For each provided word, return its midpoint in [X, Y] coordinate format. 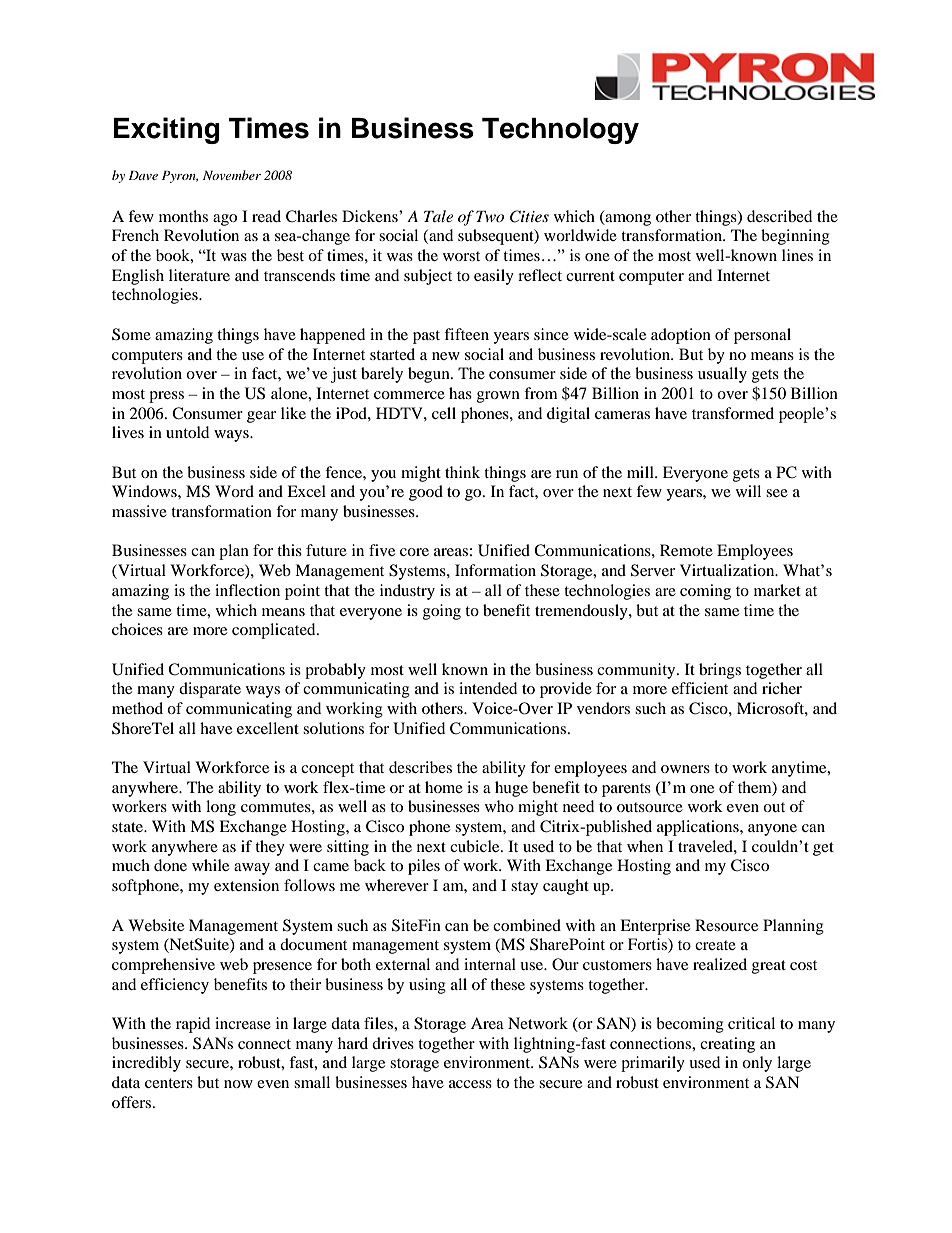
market [777, 590]
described [779, 216]
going [442, 612]
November [232, 175]
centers [169, 1083]
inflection [247, 590]
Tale [438, 216]
